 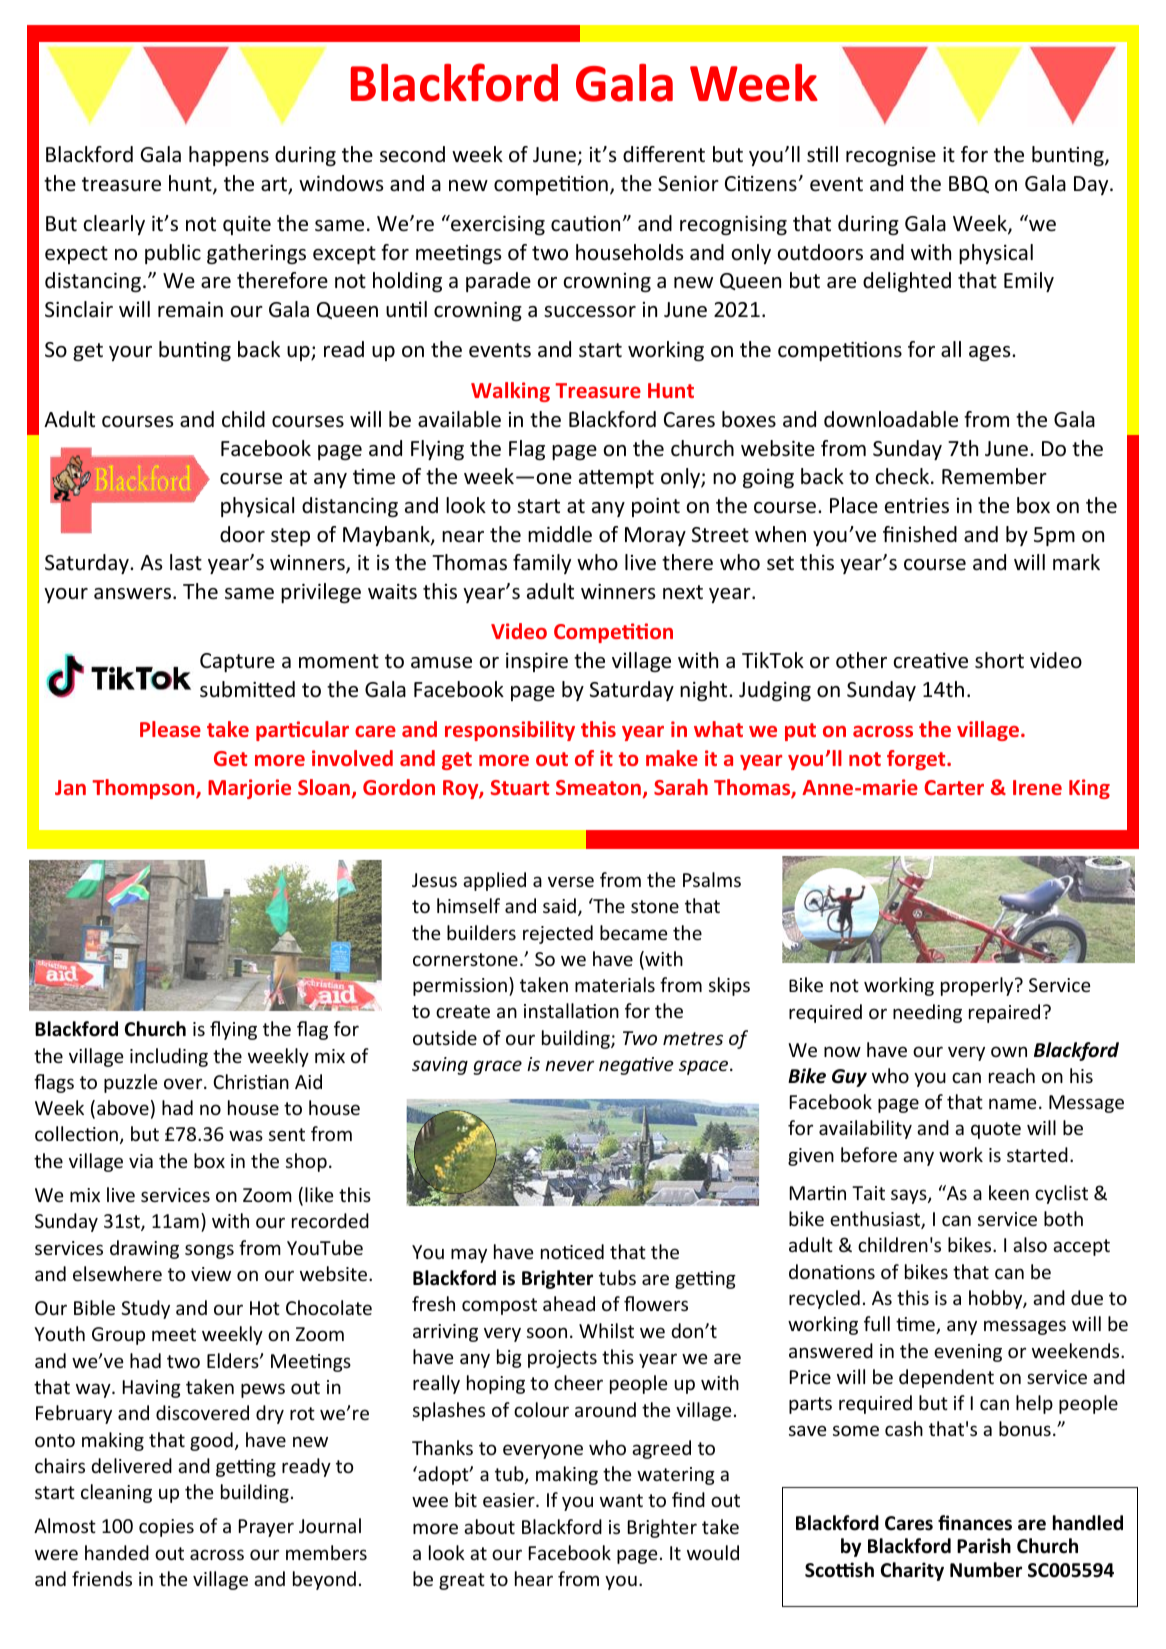 I want to click on clearly, so click(x=114, y=225).
